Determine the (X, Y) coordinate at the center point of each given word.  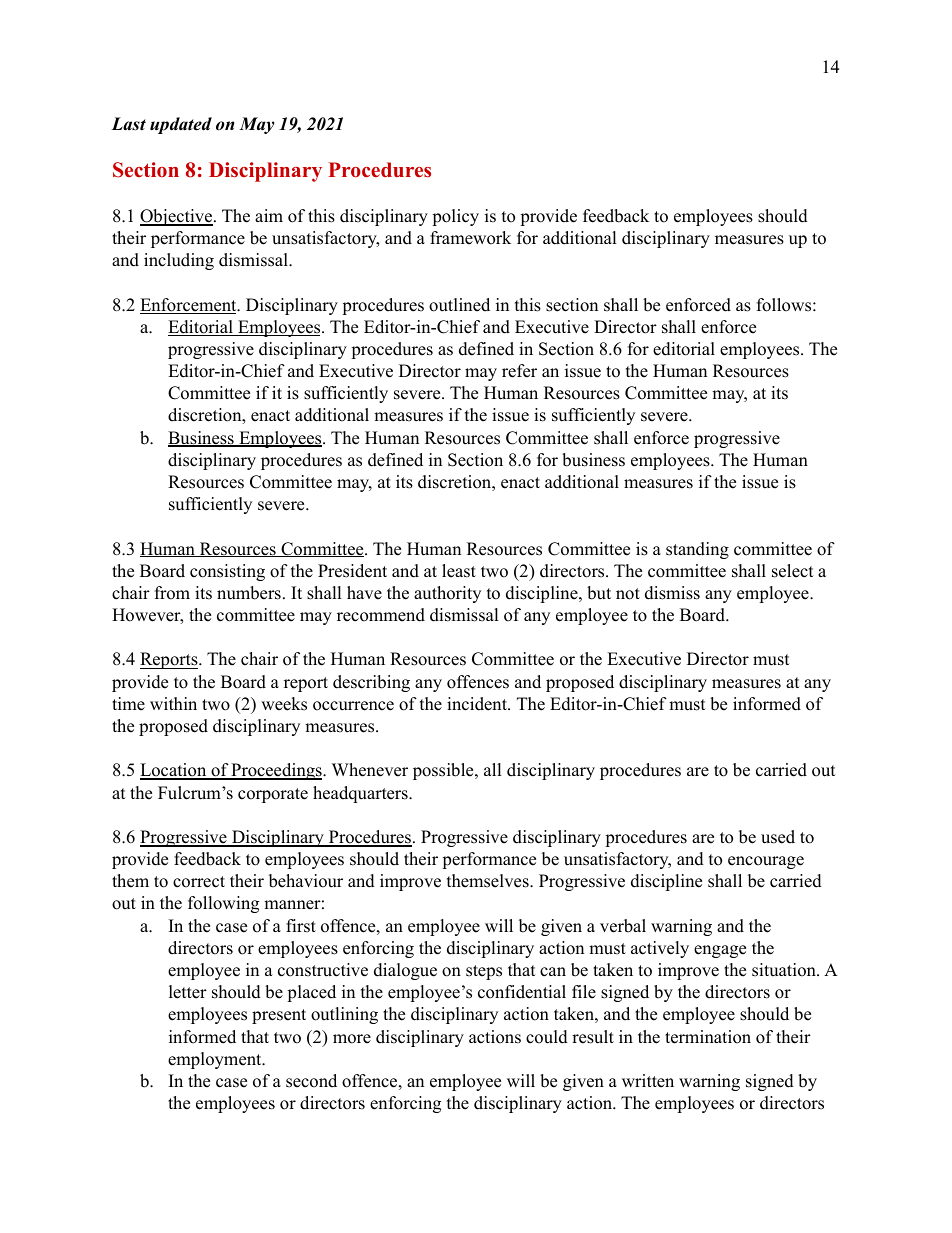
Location (174, 771)
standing (697, 550)
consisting (227, 572)
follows (784, 305)
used (778, 837)
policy (455, 217)
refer (519, 371)
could (547, 1037)
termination (708, 1037)
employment (216, 1060)
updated (181, 125)
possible (444, 771)
